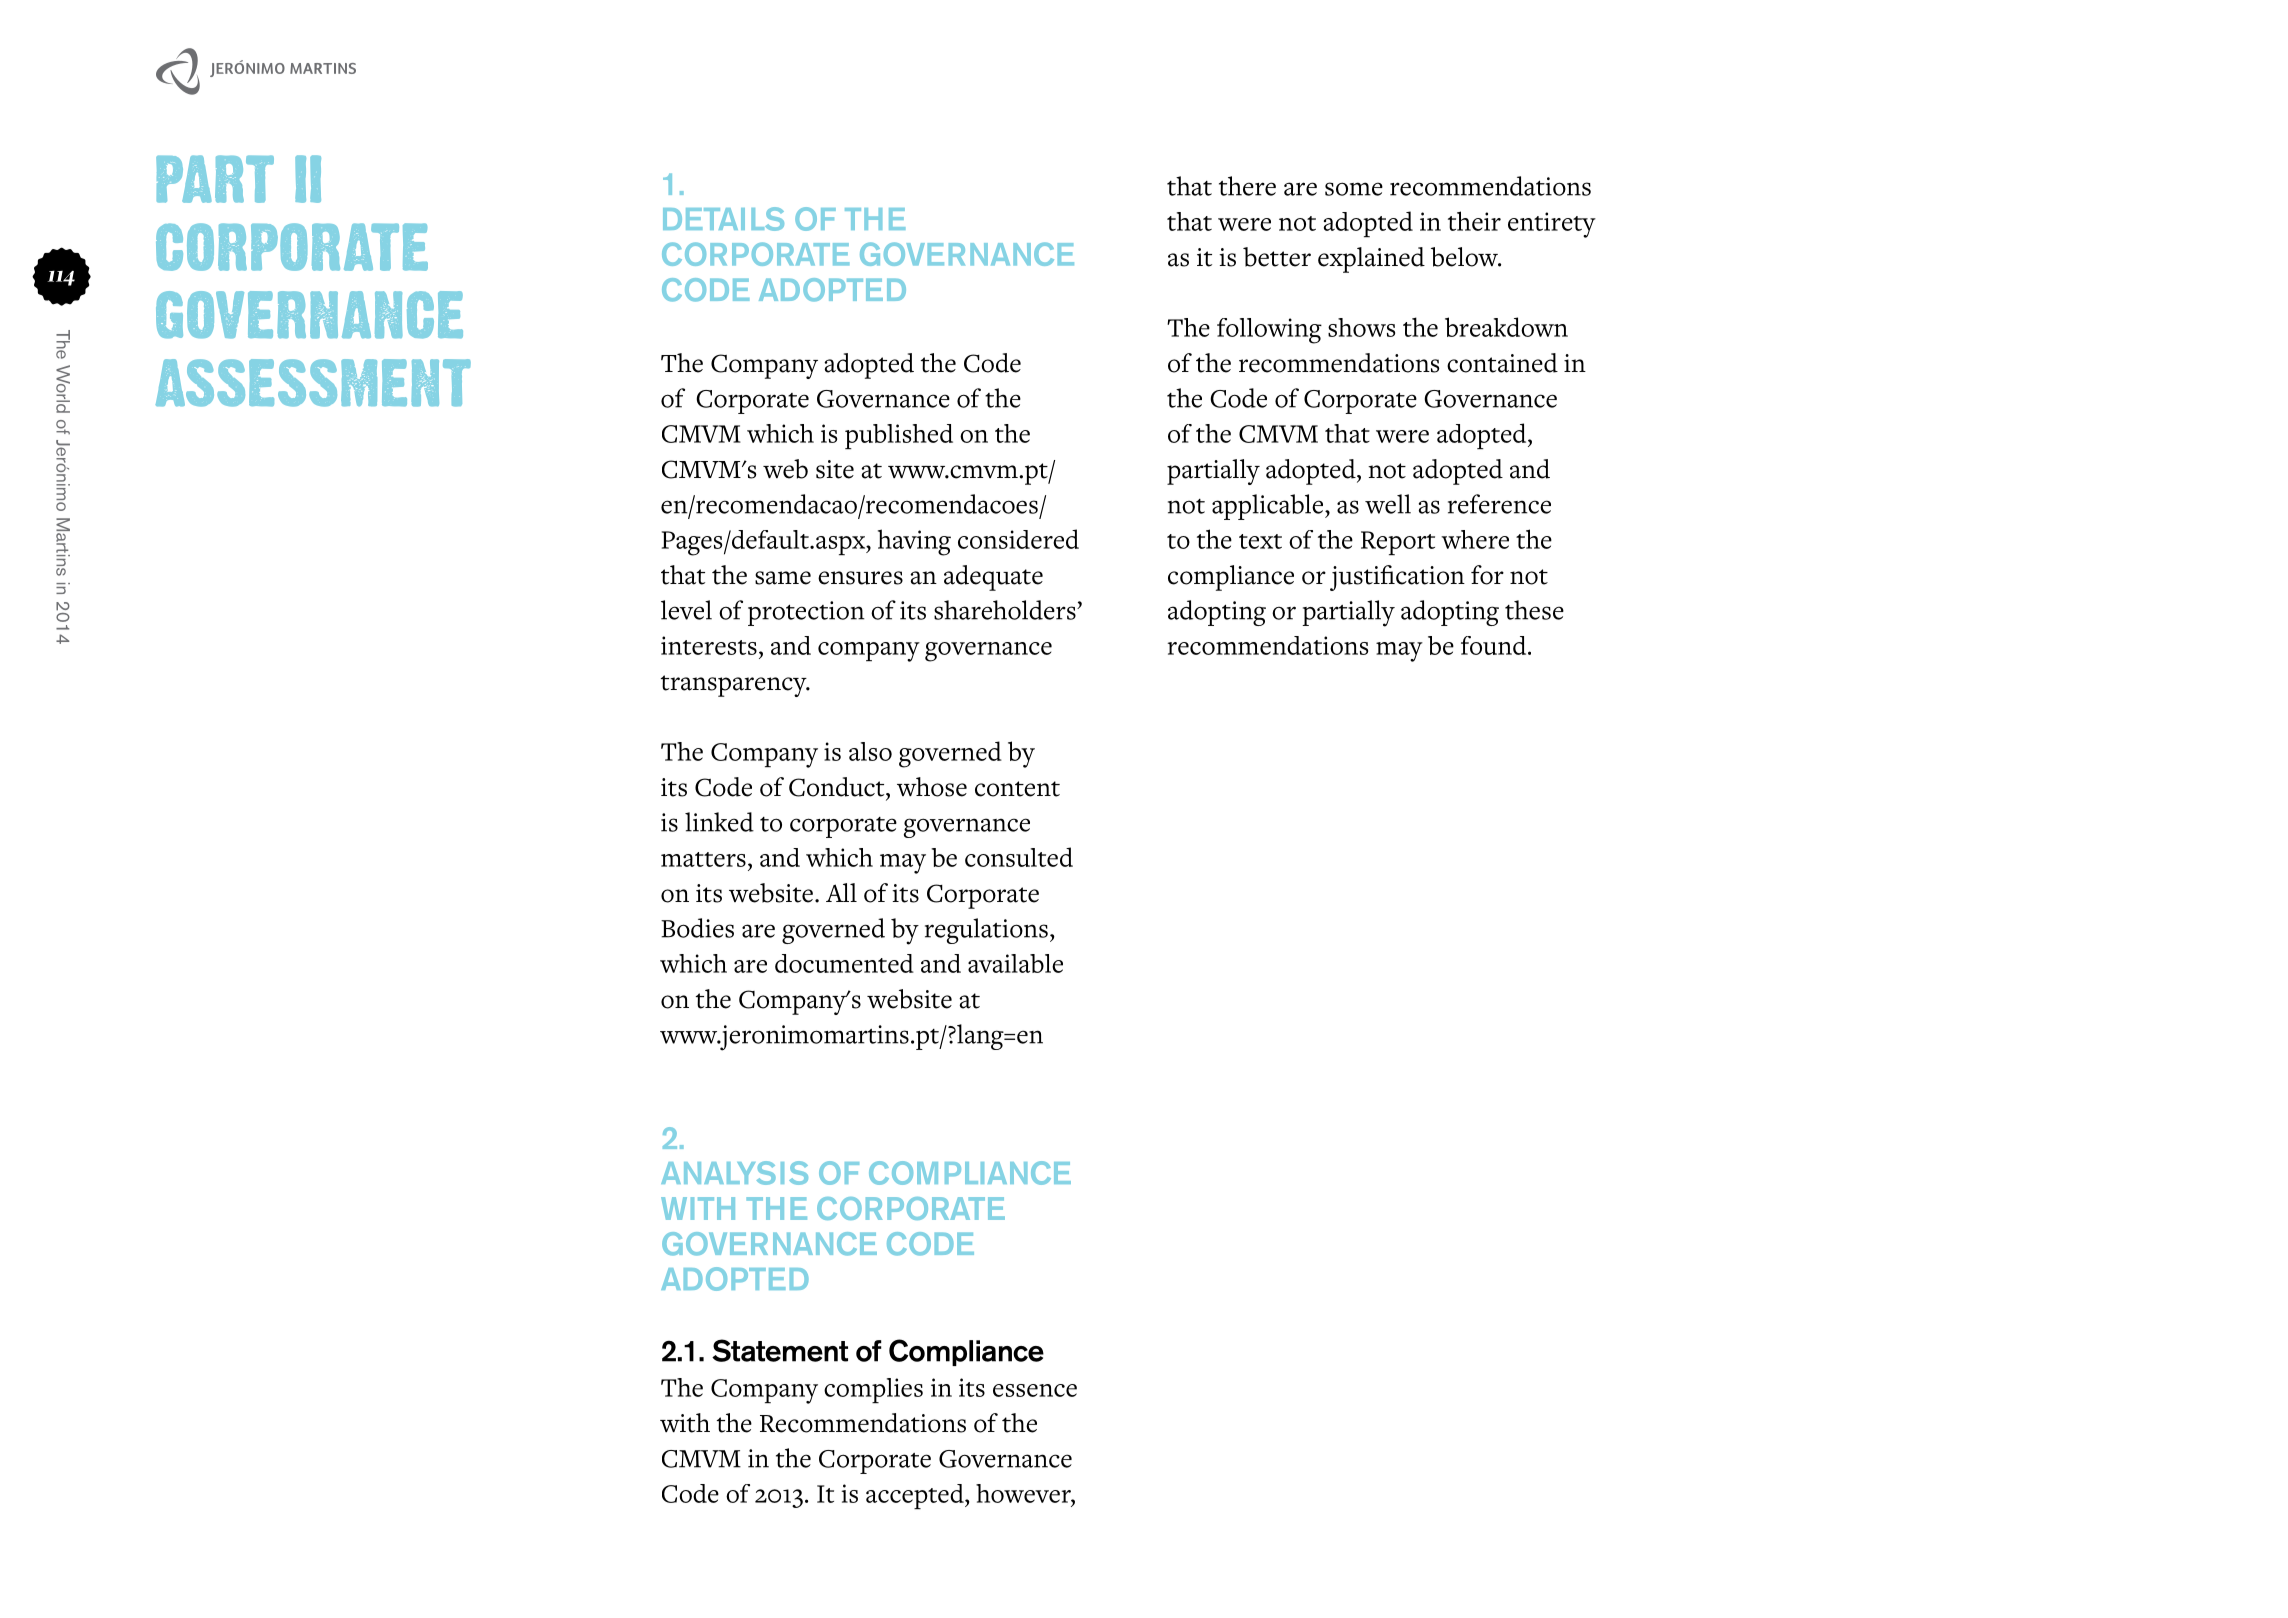 Image resolution: width=2288 pixels, height=1618 pixels. Describe the element at coordinates (780, 1350) in the document. I see `Statement` at that location.
